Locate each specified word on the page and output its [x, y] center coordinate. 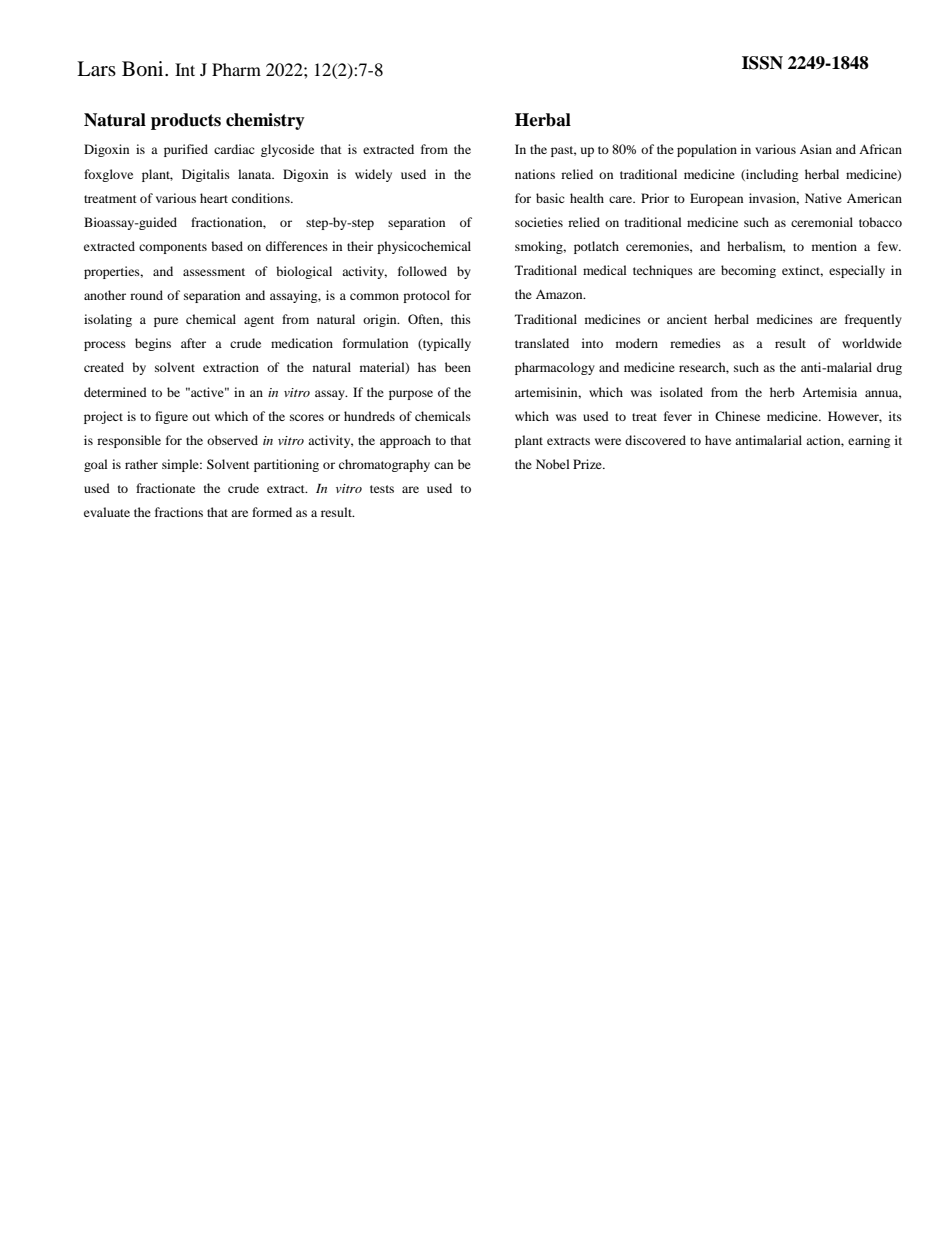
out [201, 417]
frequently [873, 320]
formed [272, 512]
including [771, 175]
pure [166, 322]
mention [834, 246]
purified [186, 150]
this [461, 319]
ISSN [762, 63]
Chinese [737, 416]
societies [539, 222]
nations [535, 174]
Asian [816, 149]
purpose [411, 395]
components [173, 248]
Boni [144, 69]
